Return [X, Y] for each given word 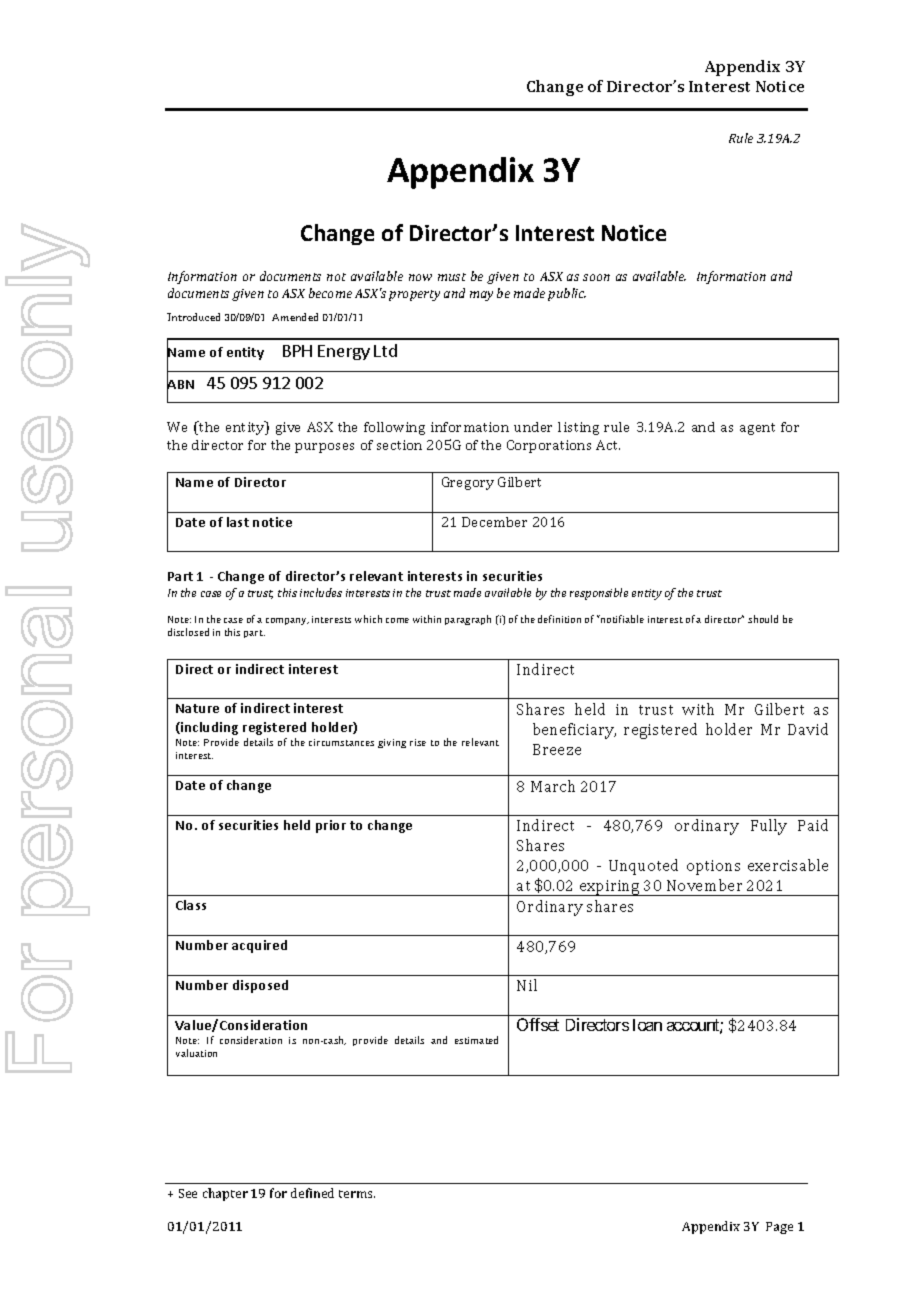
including [208, 728]
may [481, 296]
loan [647, 1025]
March [553, 786]
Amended [295, 317]
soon [596, 277]
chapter [225, 1194]
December [494, 522]
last [238, 522]
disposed [260, 986]
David [808, 729]
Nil [527, 985]
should [763, 619]
